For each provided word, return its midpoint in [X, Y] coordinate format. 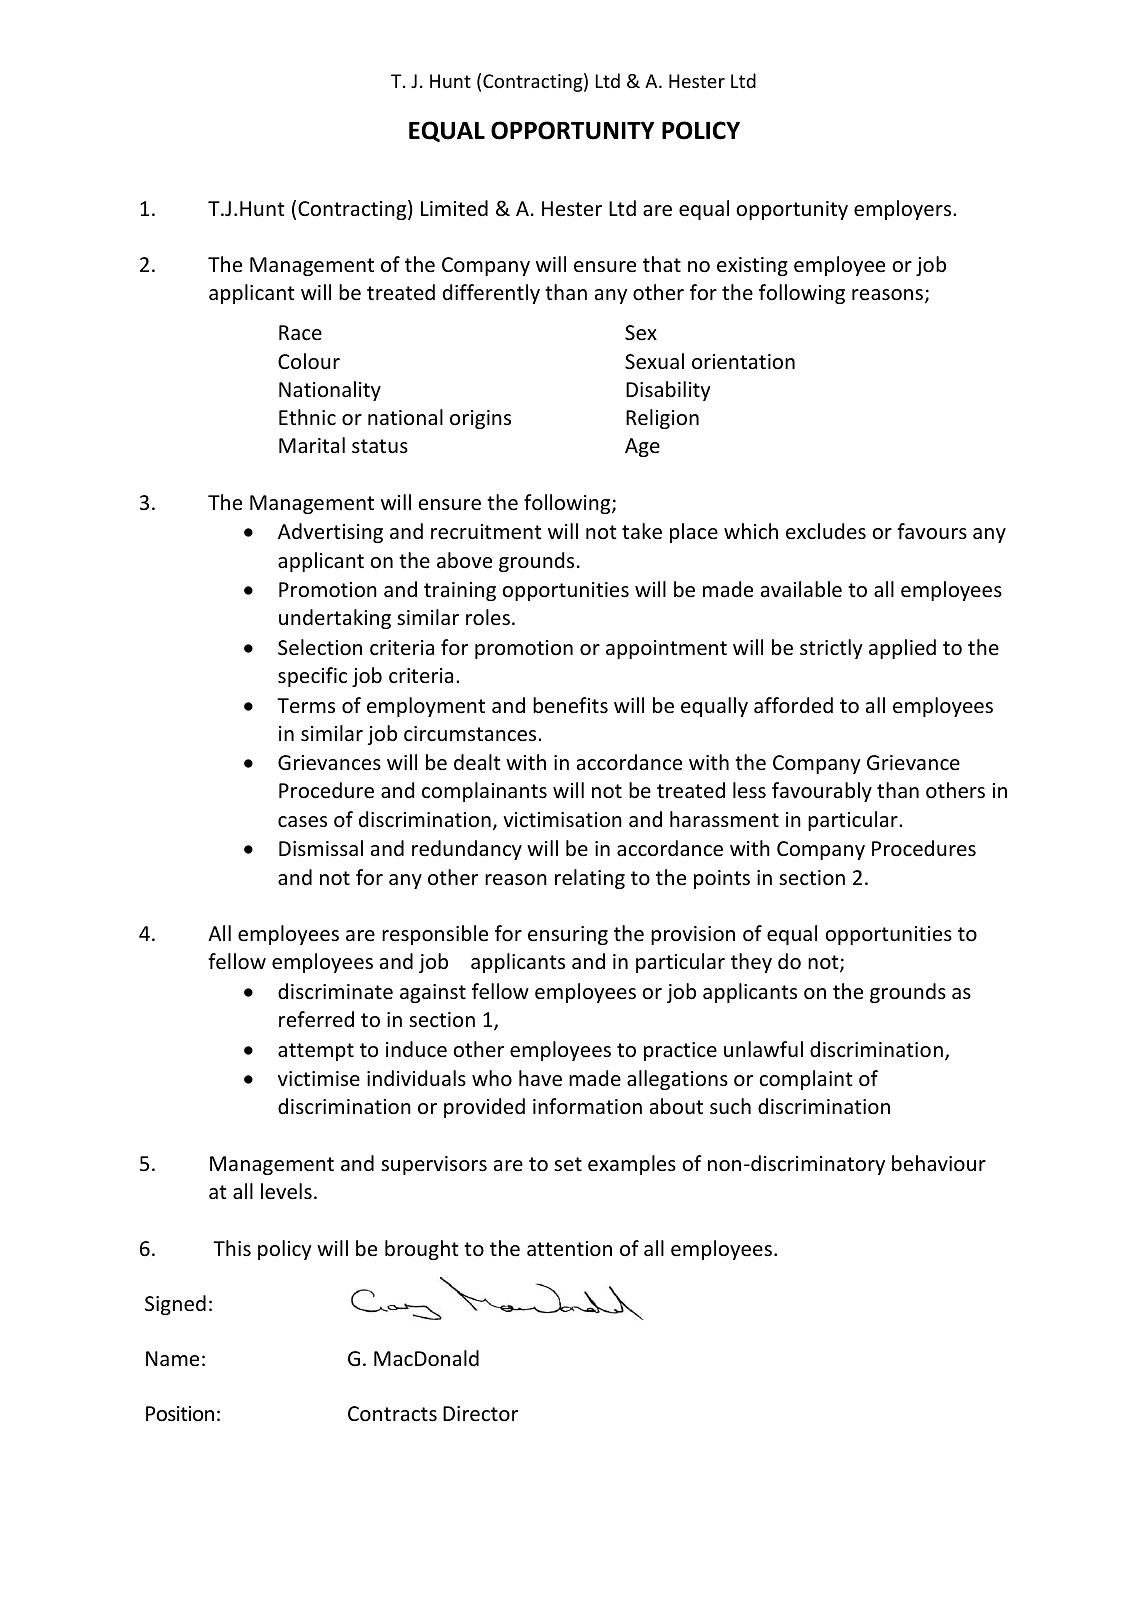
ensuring [568, 935]
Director [480, 1414]
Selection [320, 647]
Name [172, 1358]
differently [491, 294]
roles [488, 617]
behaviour [939, 1163]
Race [300, 332]
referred [316, 1019]
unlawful [763, 1049]
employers [904, 210]
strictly [831, 649]
